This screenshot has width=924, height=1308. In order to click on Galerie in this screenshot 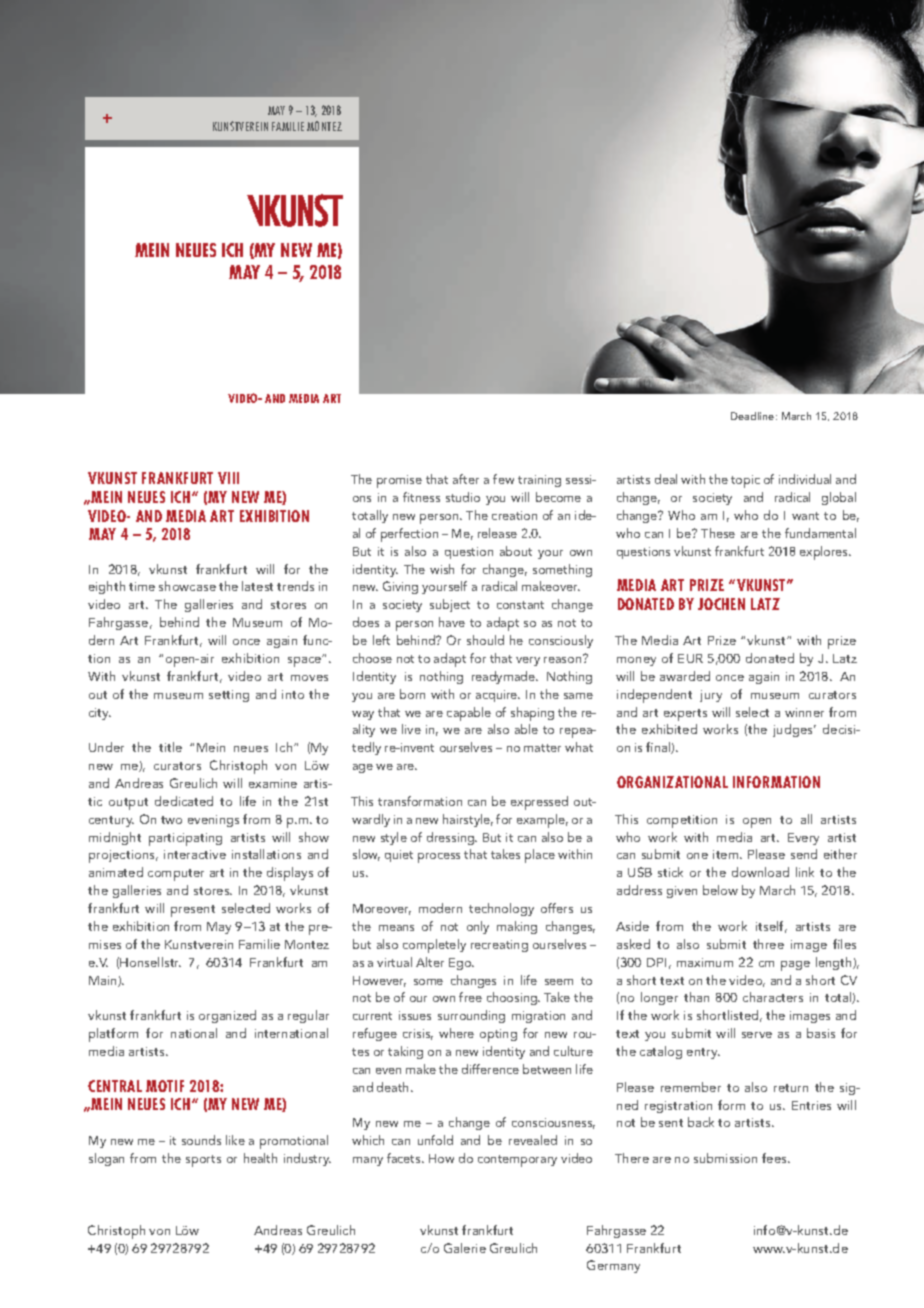, I will do `click(465, 1248)`.
